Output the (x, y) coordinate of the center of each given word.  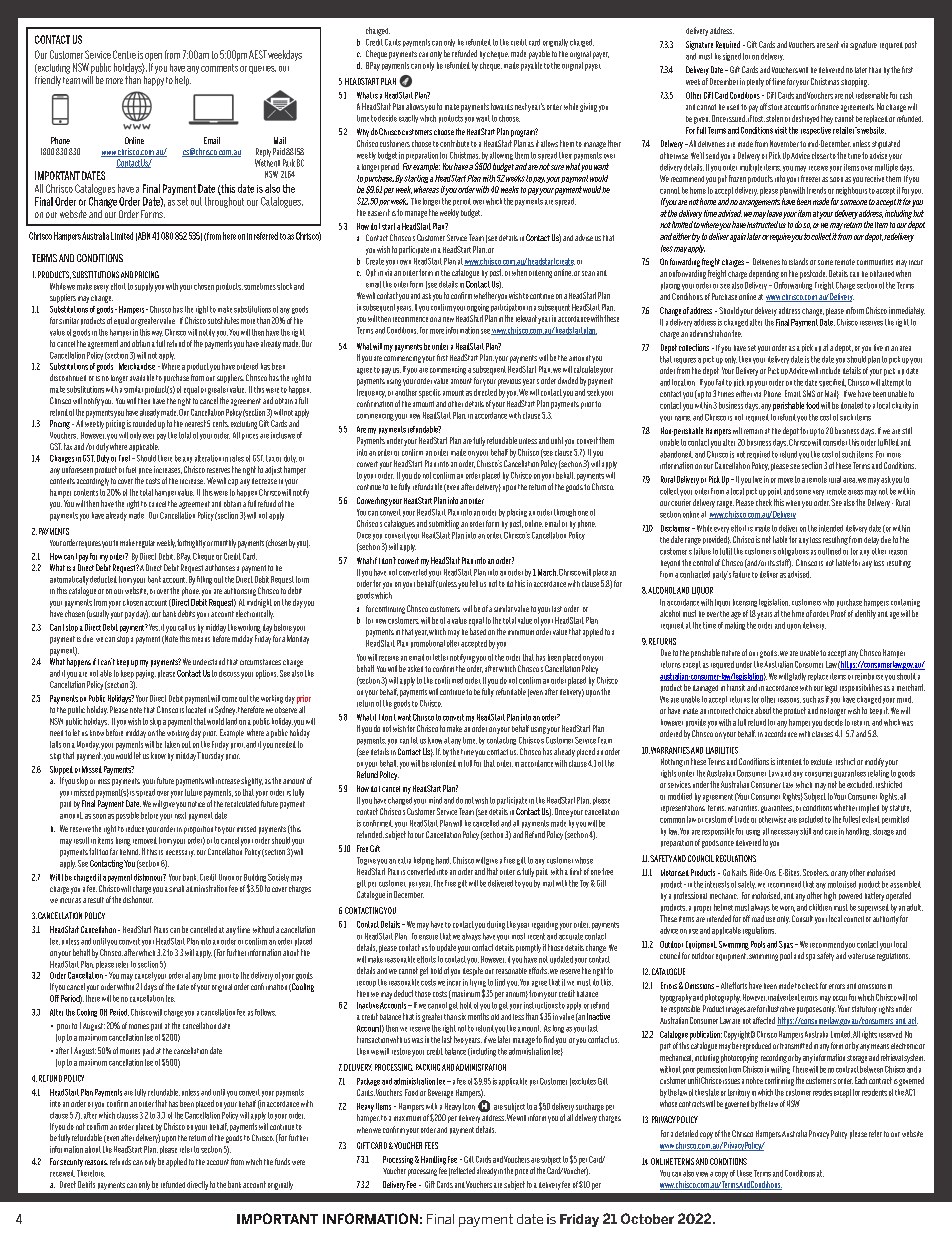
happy (154, 81)
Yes (154, 627)
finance (828, 106)
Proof (838, 613)
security (71, 1163)
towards (502, 106)
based (478, 631)
